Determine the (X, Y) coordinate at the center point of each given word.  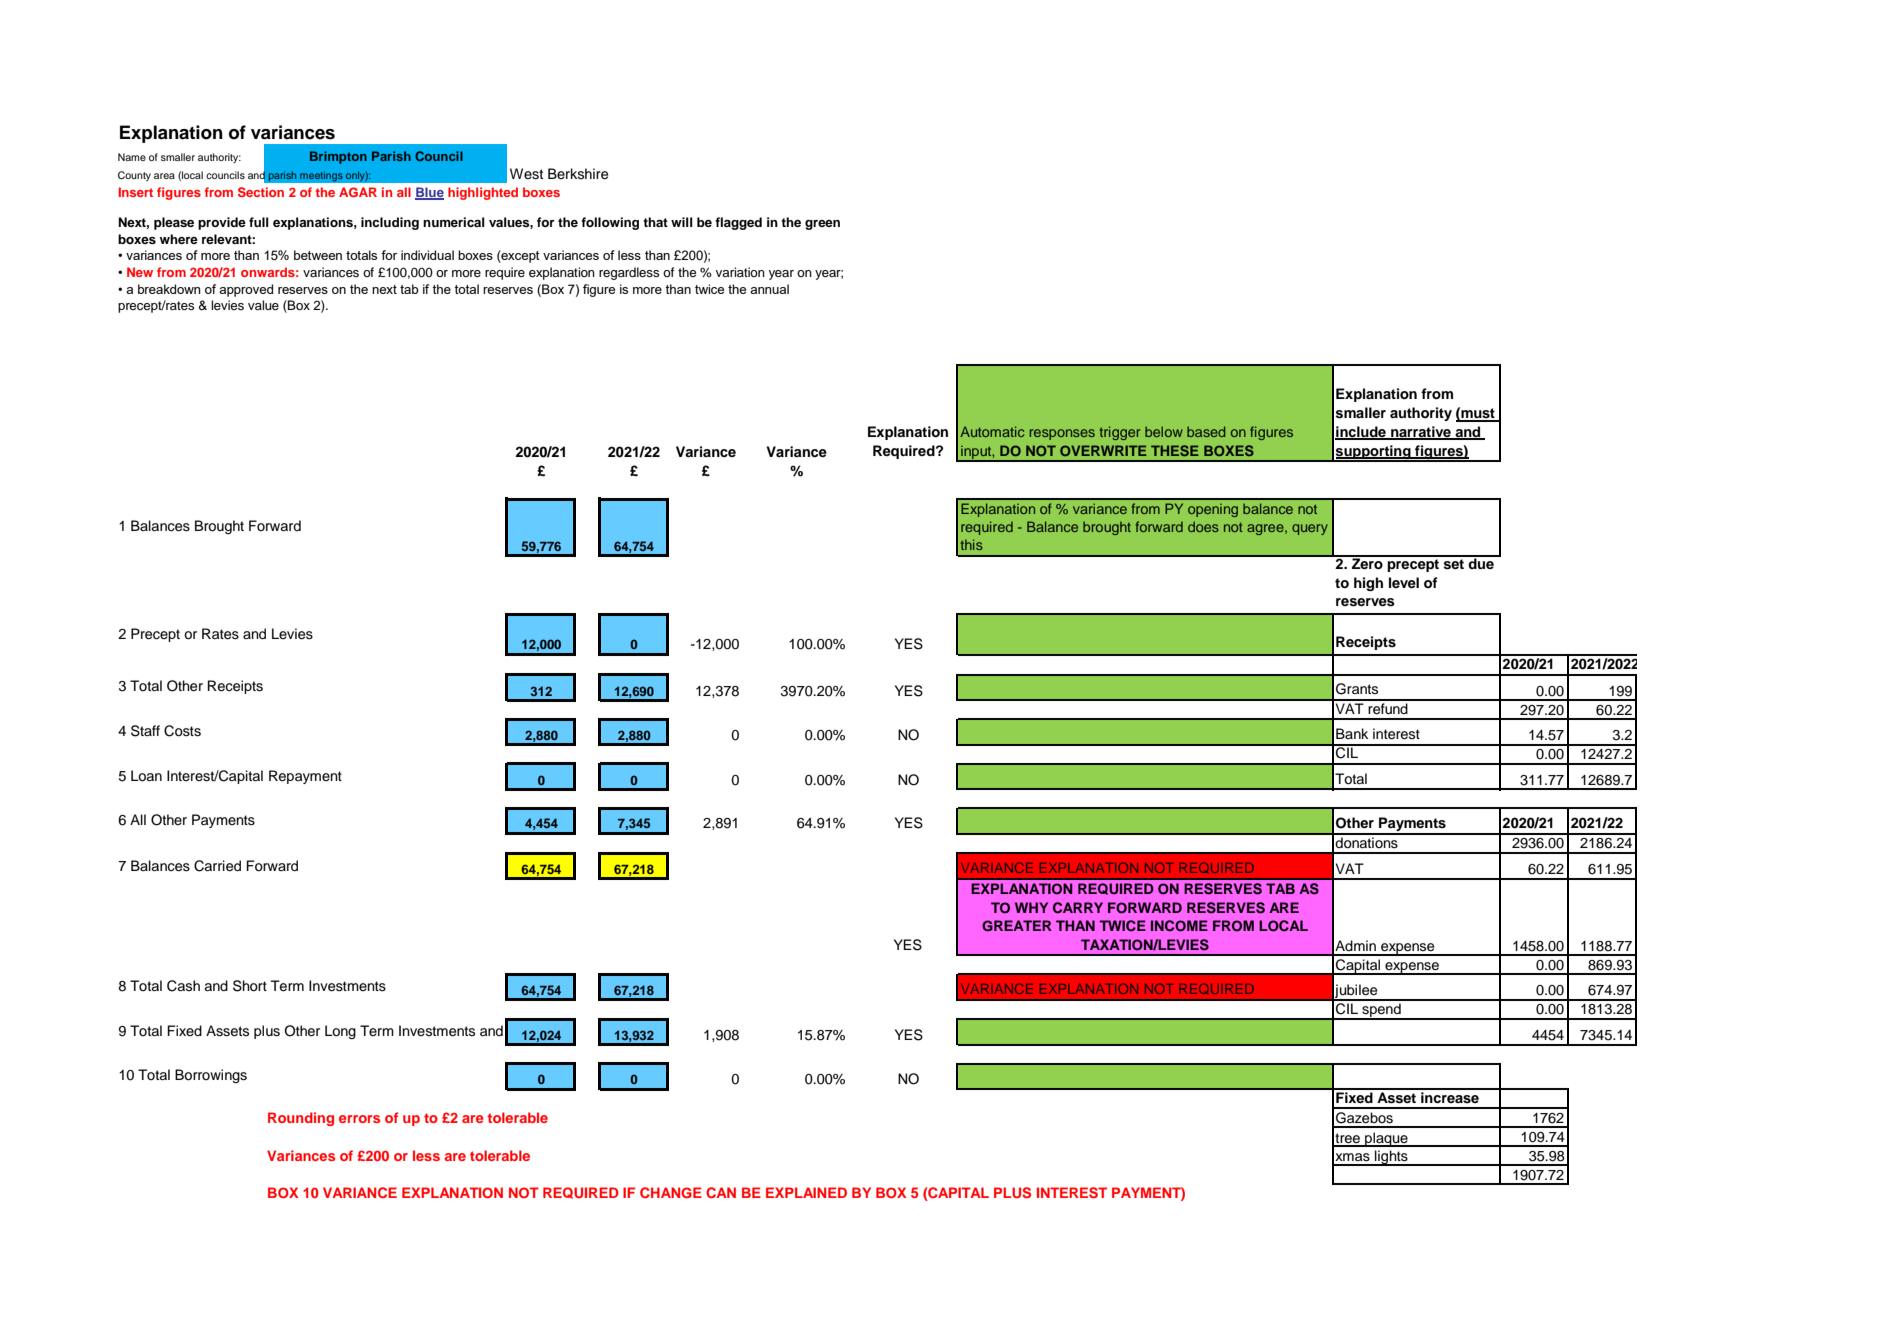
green (822, 225)
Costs (182, 731)
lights (1391, 1158)
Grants (1357, 689)
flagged (738, 223)
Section (261, 192)
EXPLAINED (806, 1192)
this (972, 544)
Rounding (301, 1119)
